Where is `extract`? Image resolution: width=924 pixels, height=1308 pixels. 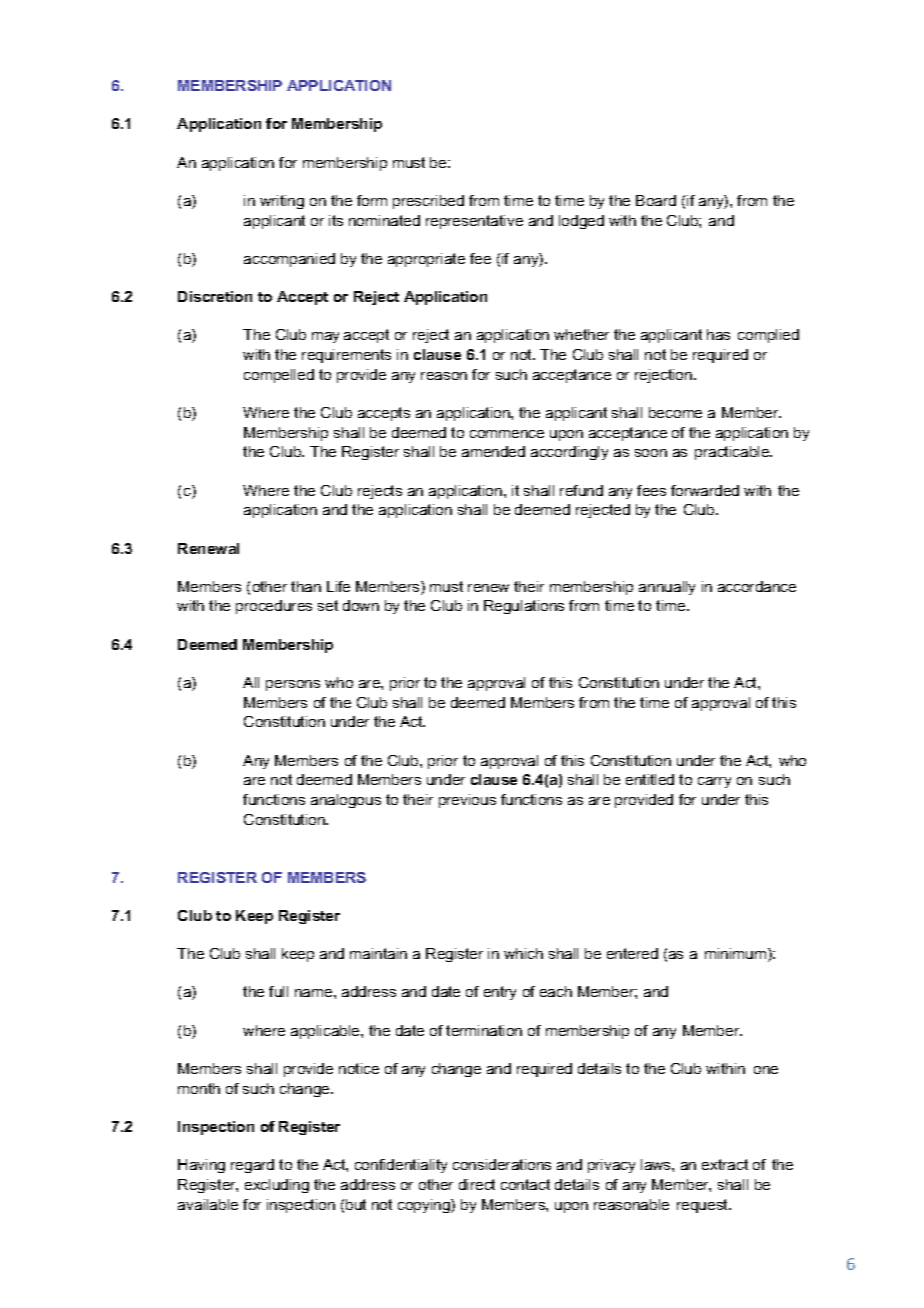 extract is located at coordinates (725, 1164).
